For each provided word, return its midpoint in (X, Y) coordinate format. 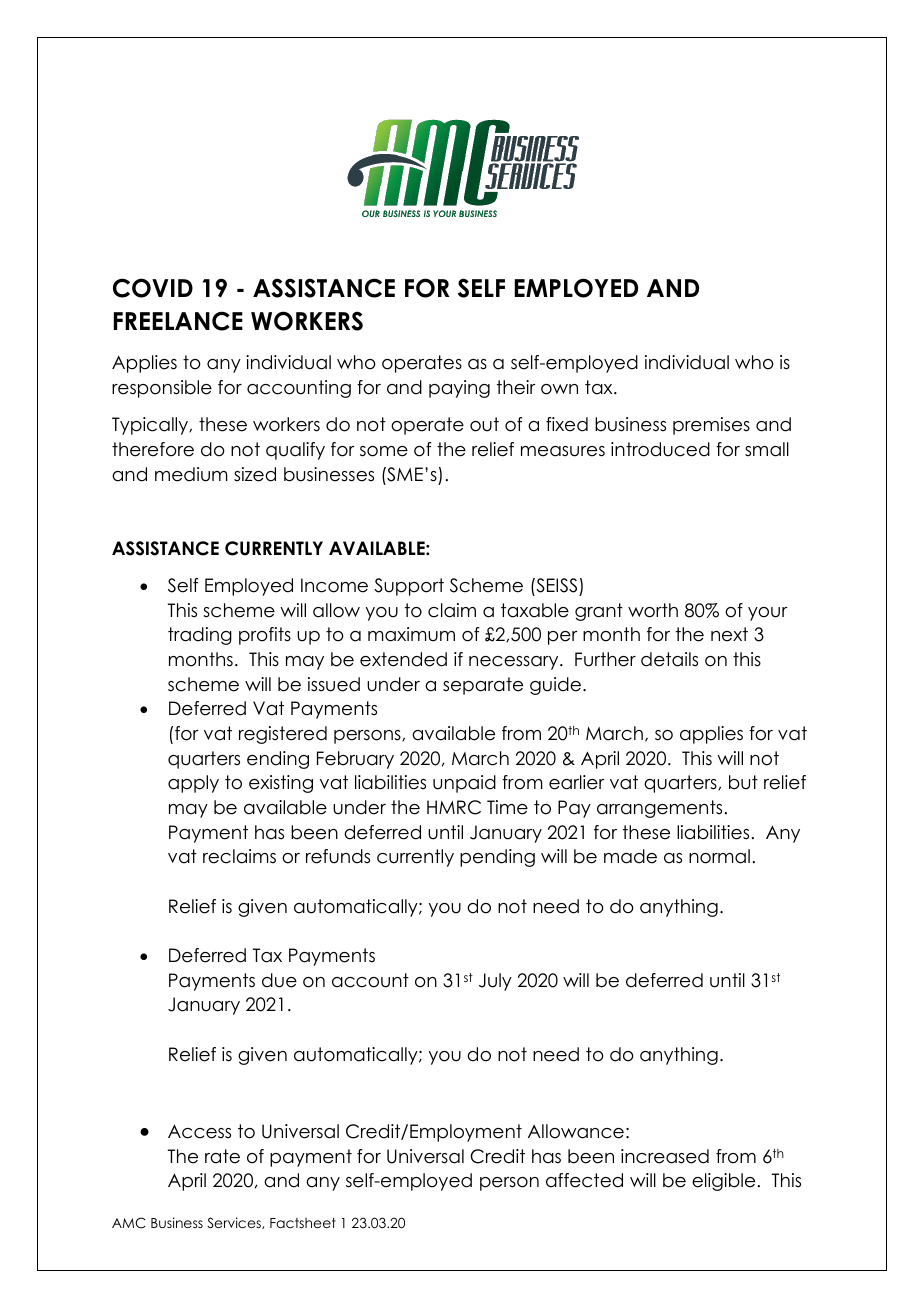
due (279, 980)
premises (711, 426)
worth (653, 610)
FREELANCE (178, 321)
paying (459, 389)
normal (719, 856)
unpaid (464, 784)
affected (584, 1180)
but (743, 782)
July (495, 982)
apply (193, 784)
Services (235, 1223)
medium (191, 474)
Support (409, 587)
